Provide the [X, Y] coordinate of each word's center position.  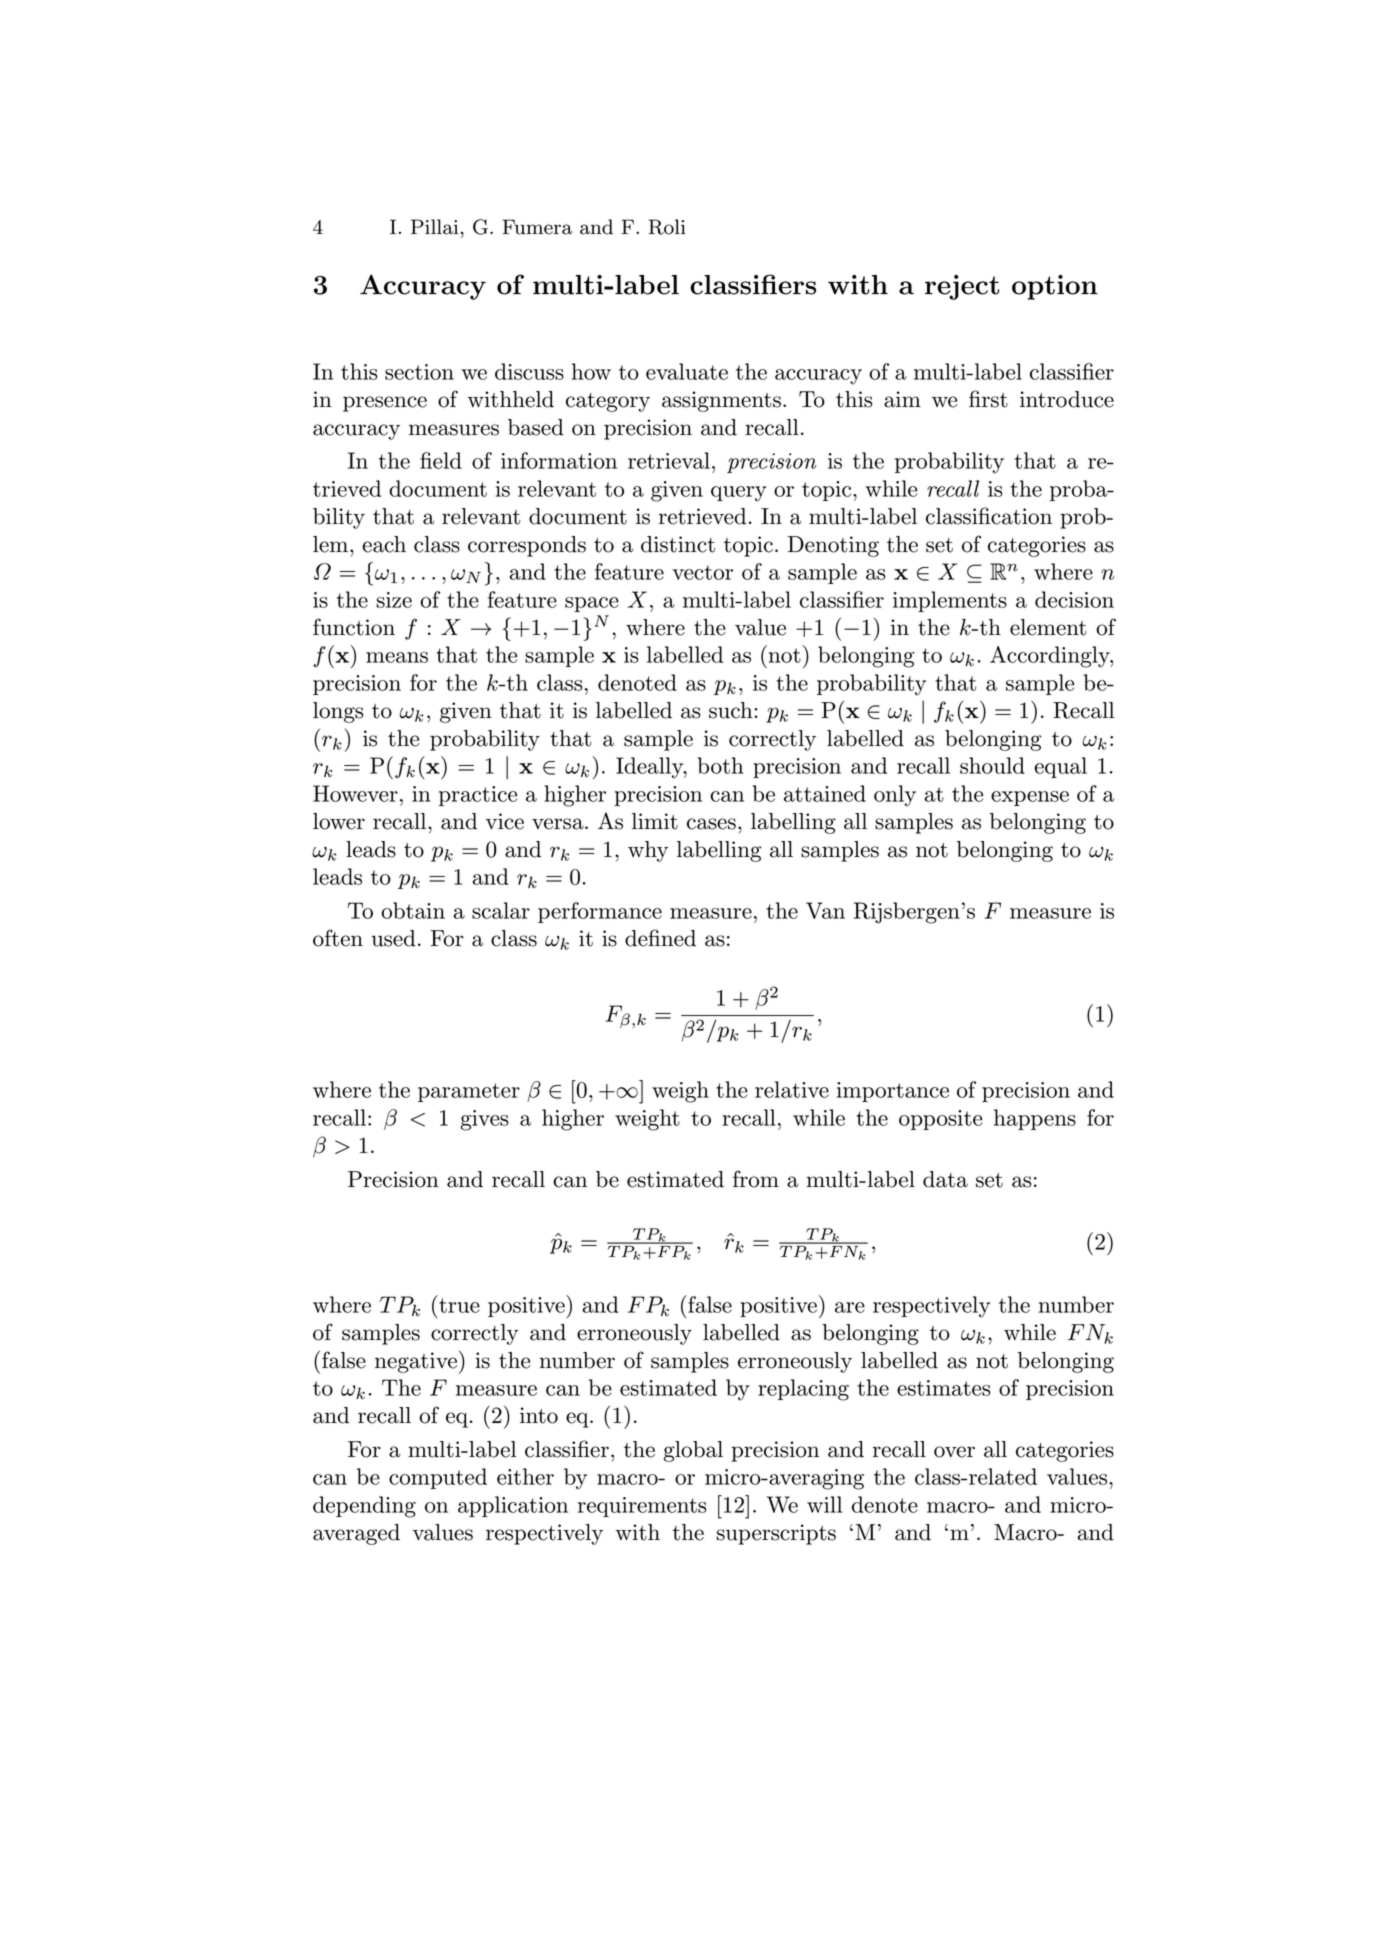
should [992, 765]
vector [702, 572]
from [756, 1179]
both [721, 765]
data [945, 1179]
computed [438, 1478]
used [393, 938]
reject [962, 287]
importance [893, 1092]
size [394, 600]
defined [660, 938]
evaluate [687, 371]
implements [950, 601]
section [419, 372]
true [459, 1305]
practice [478, 796]
